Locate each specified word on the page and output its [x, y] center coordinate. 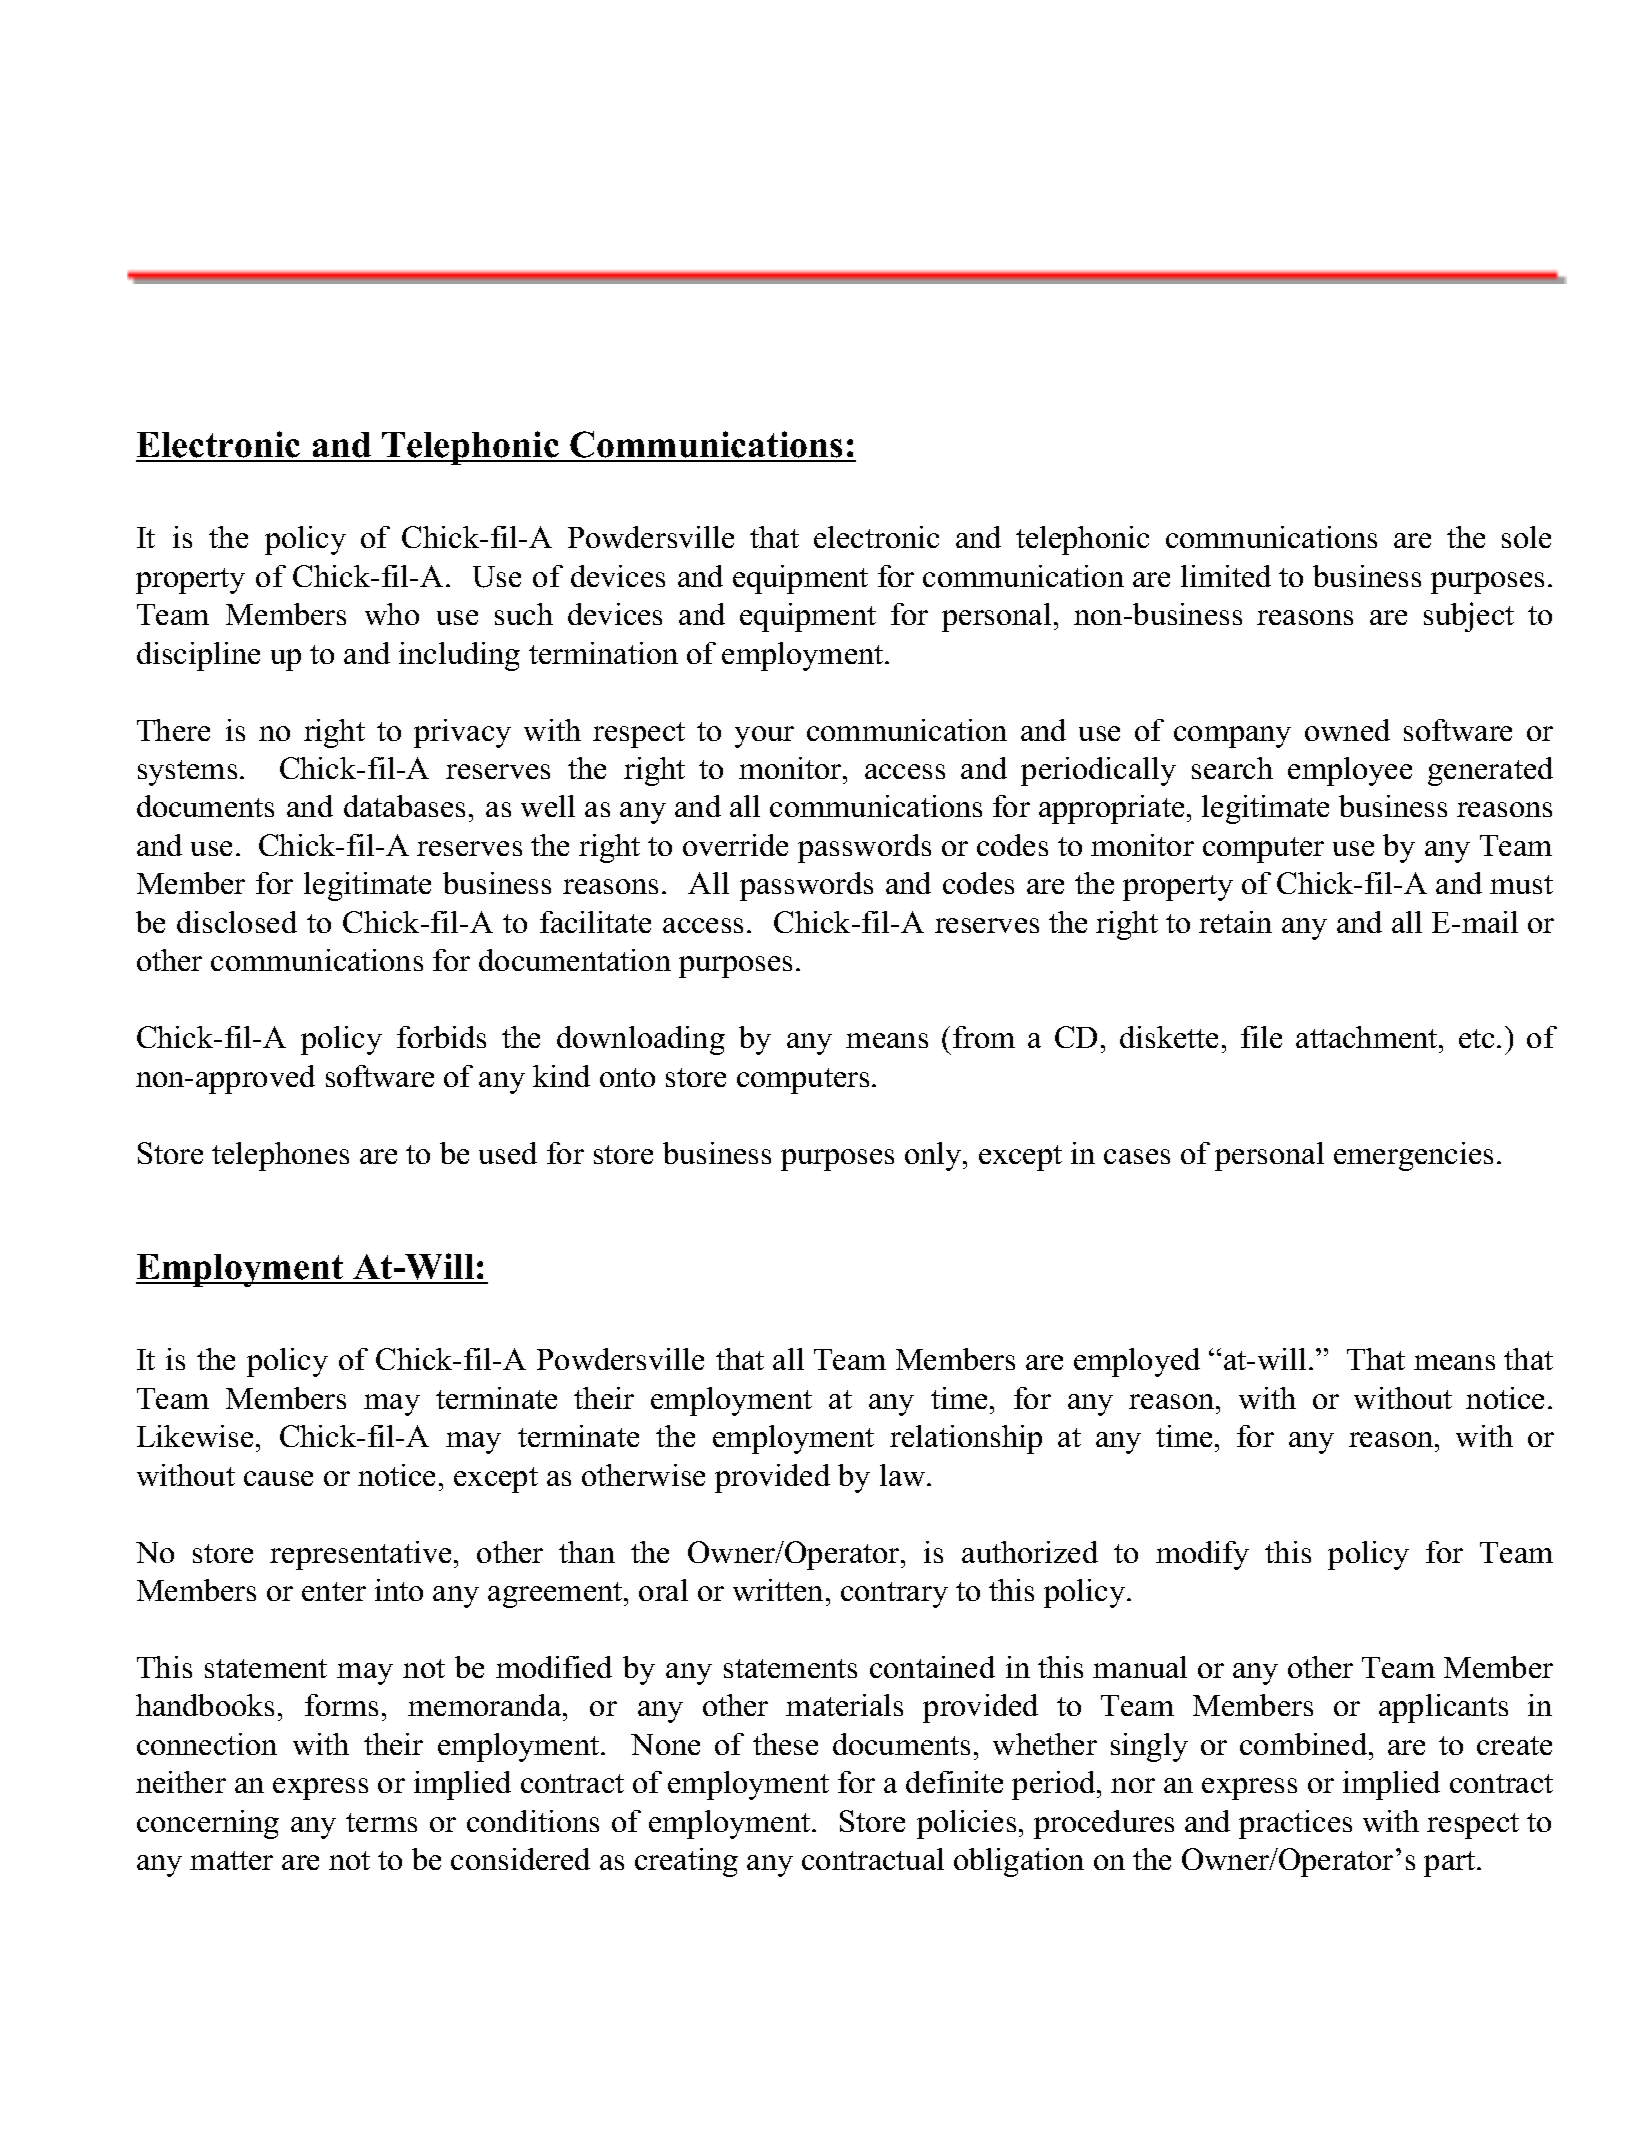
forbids [441, 1037]
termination [603, 653]
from [984, 1037]
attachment [1368, 1037]
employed [1137, 1362]
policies [966, 1824]
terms [381, 1822]
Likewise [195, 1436]
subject [1469, 617]
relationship [966, 1439]
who [392, 614]
